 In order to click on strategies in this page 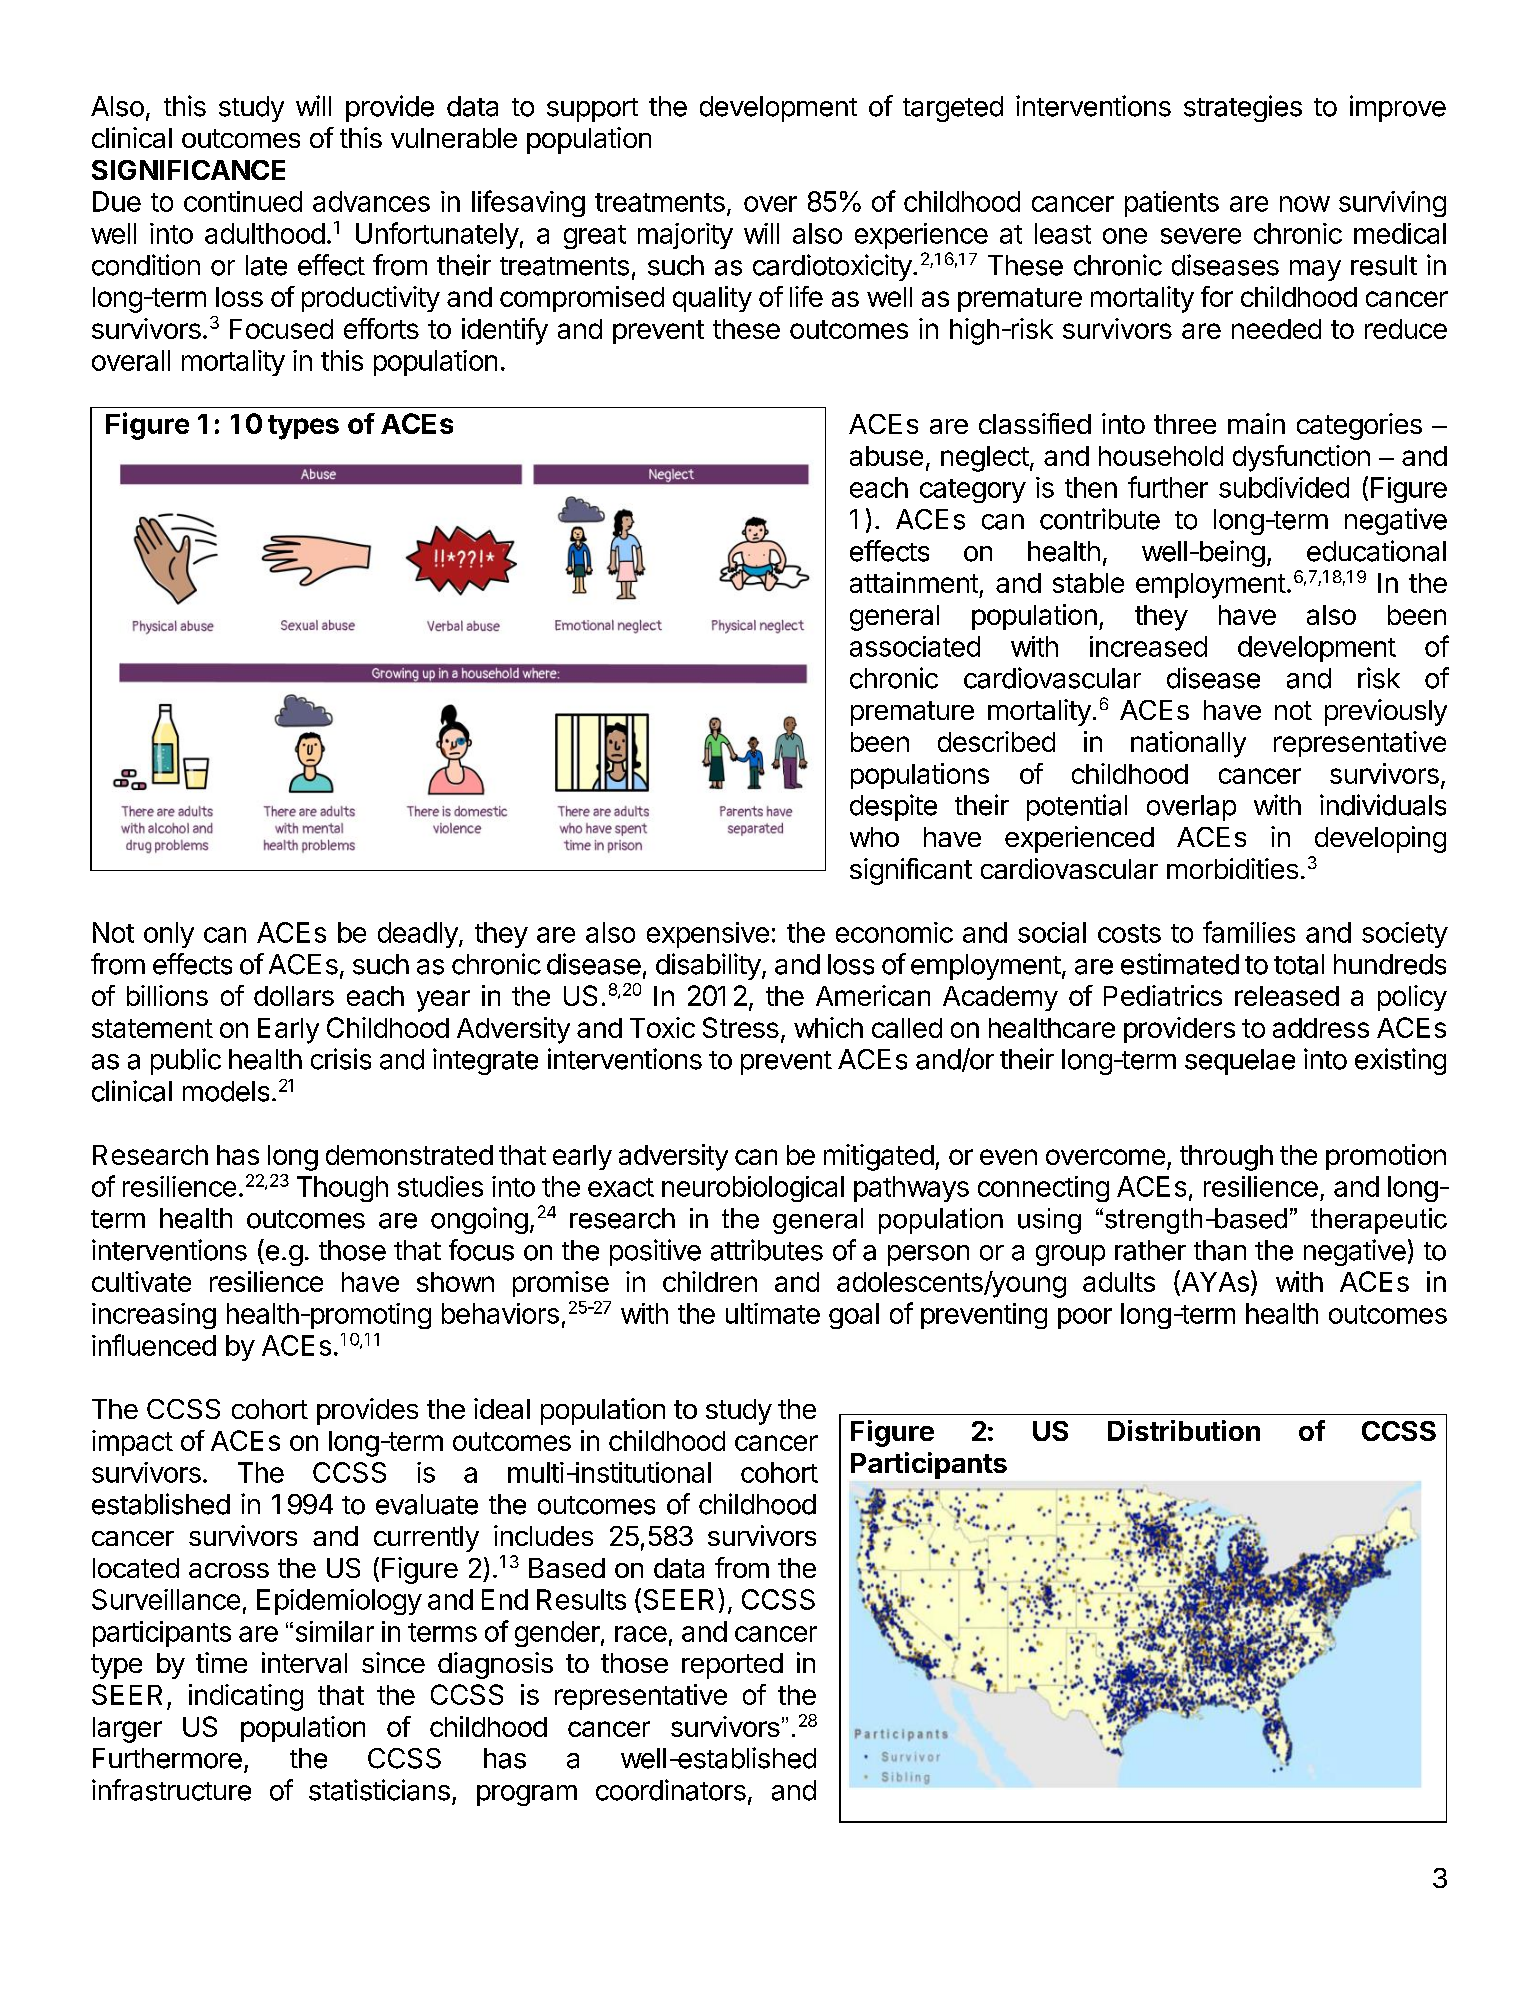, I will do `click(1243, 108)`.
